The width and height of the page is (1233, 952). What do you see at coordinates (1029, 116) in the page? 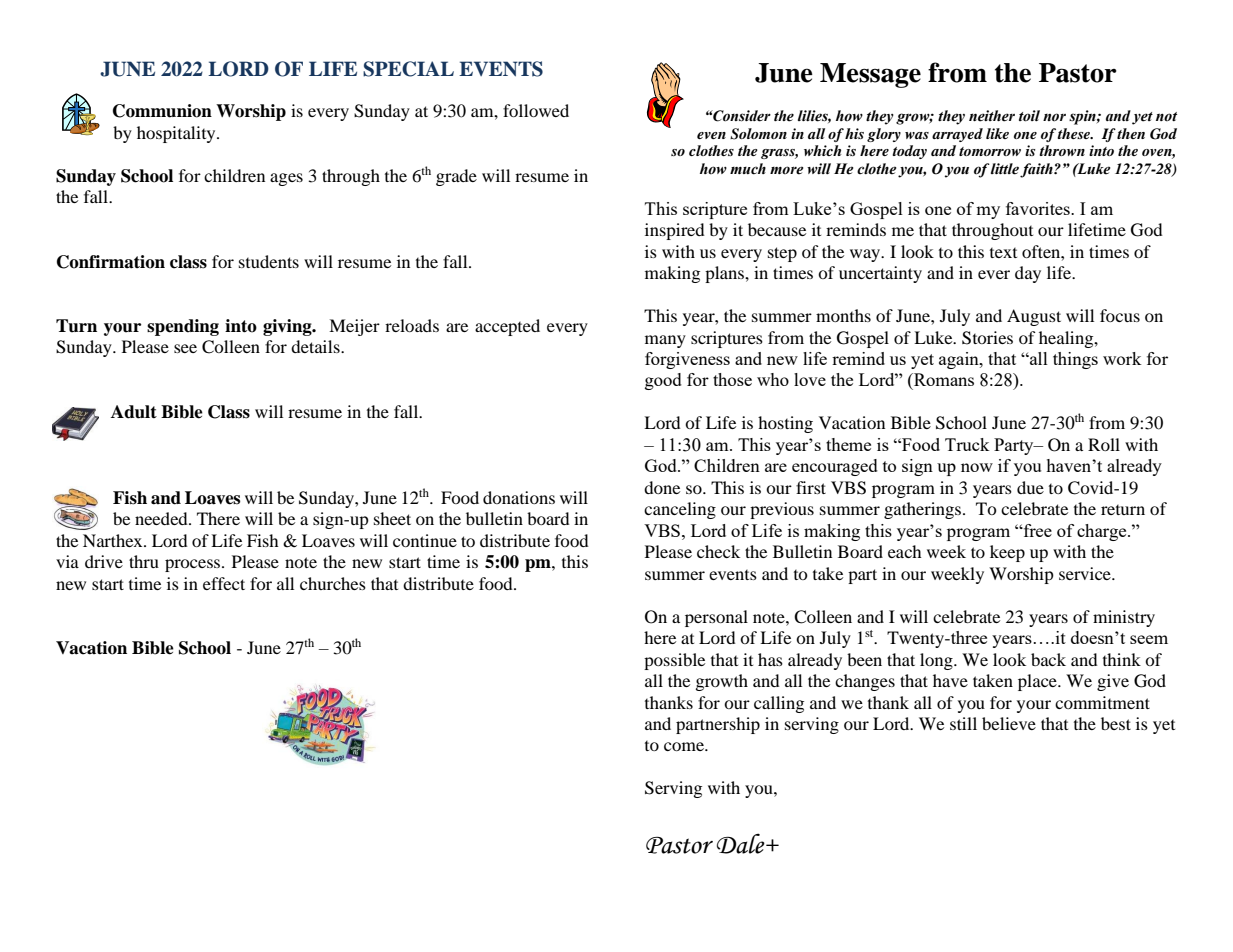
I see `toil` at bounding box center [1029, 116].
